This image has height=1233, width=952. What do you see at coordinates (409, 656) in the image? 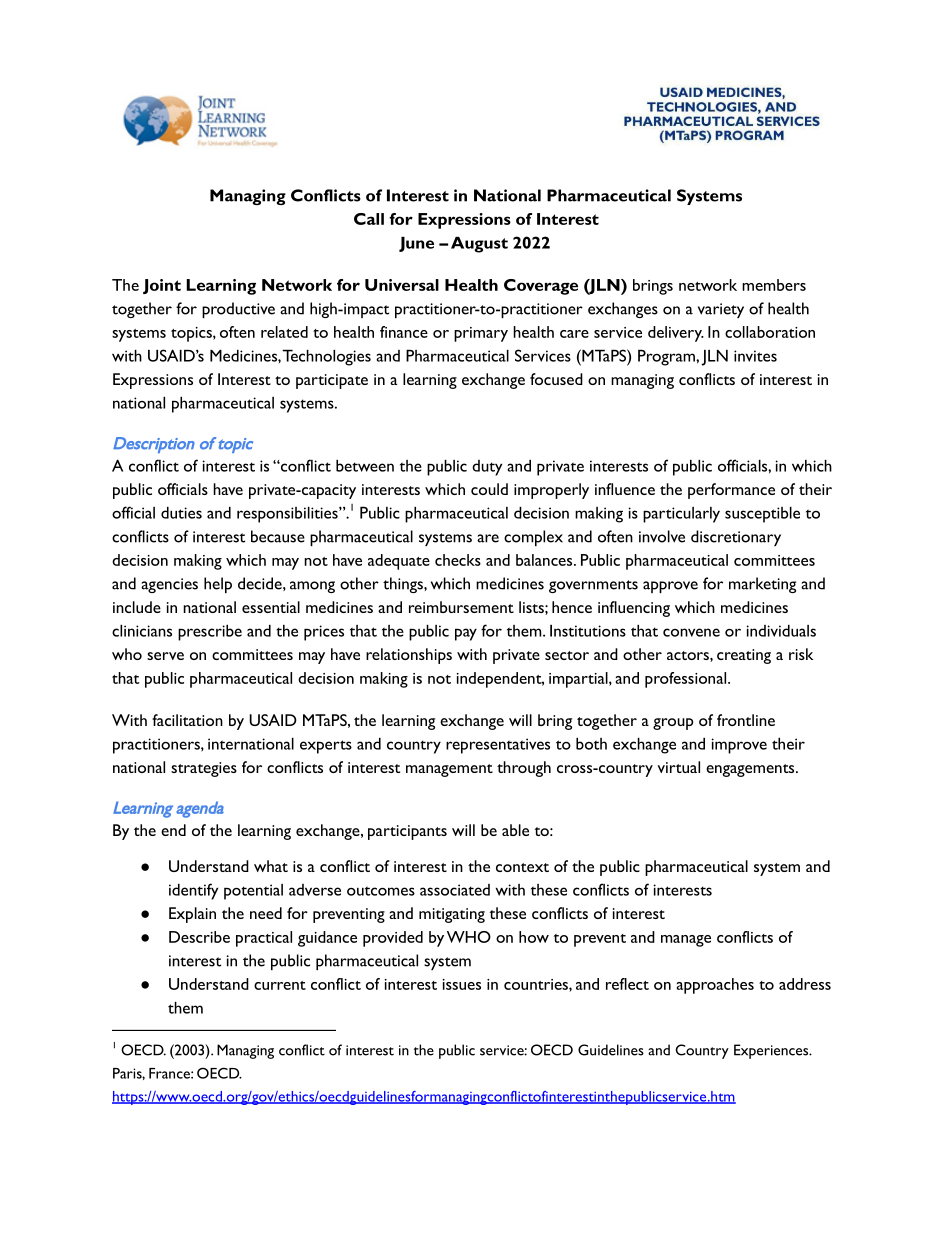
I see `relationships` at bounding box center [409, 656].
